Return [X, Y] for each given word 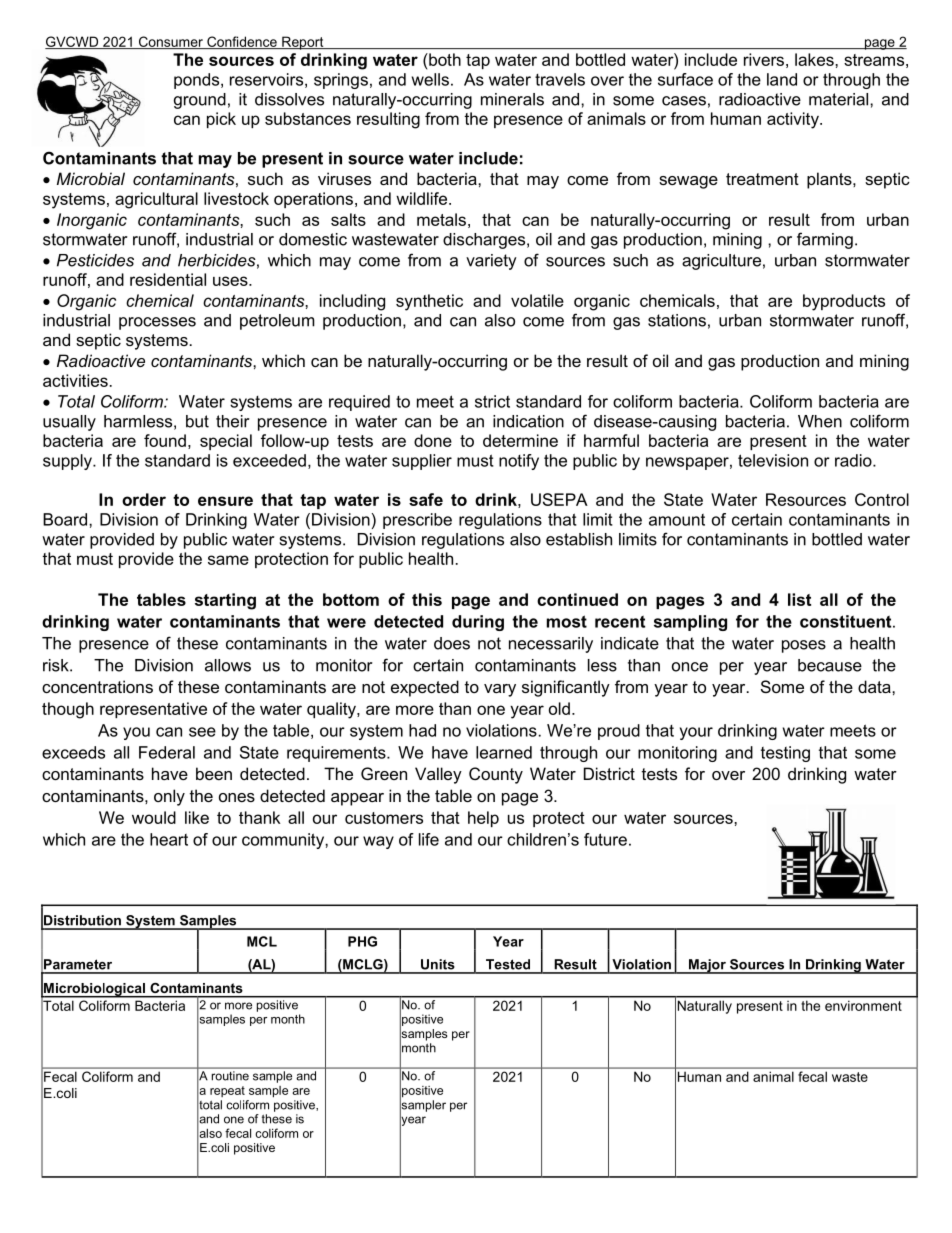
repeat [227, 1091]
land [782, 79]
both [444, 59]
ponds [198, 81]
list [799, 599]
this [427, 599]
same [228, 560]
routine [230, 1075]
